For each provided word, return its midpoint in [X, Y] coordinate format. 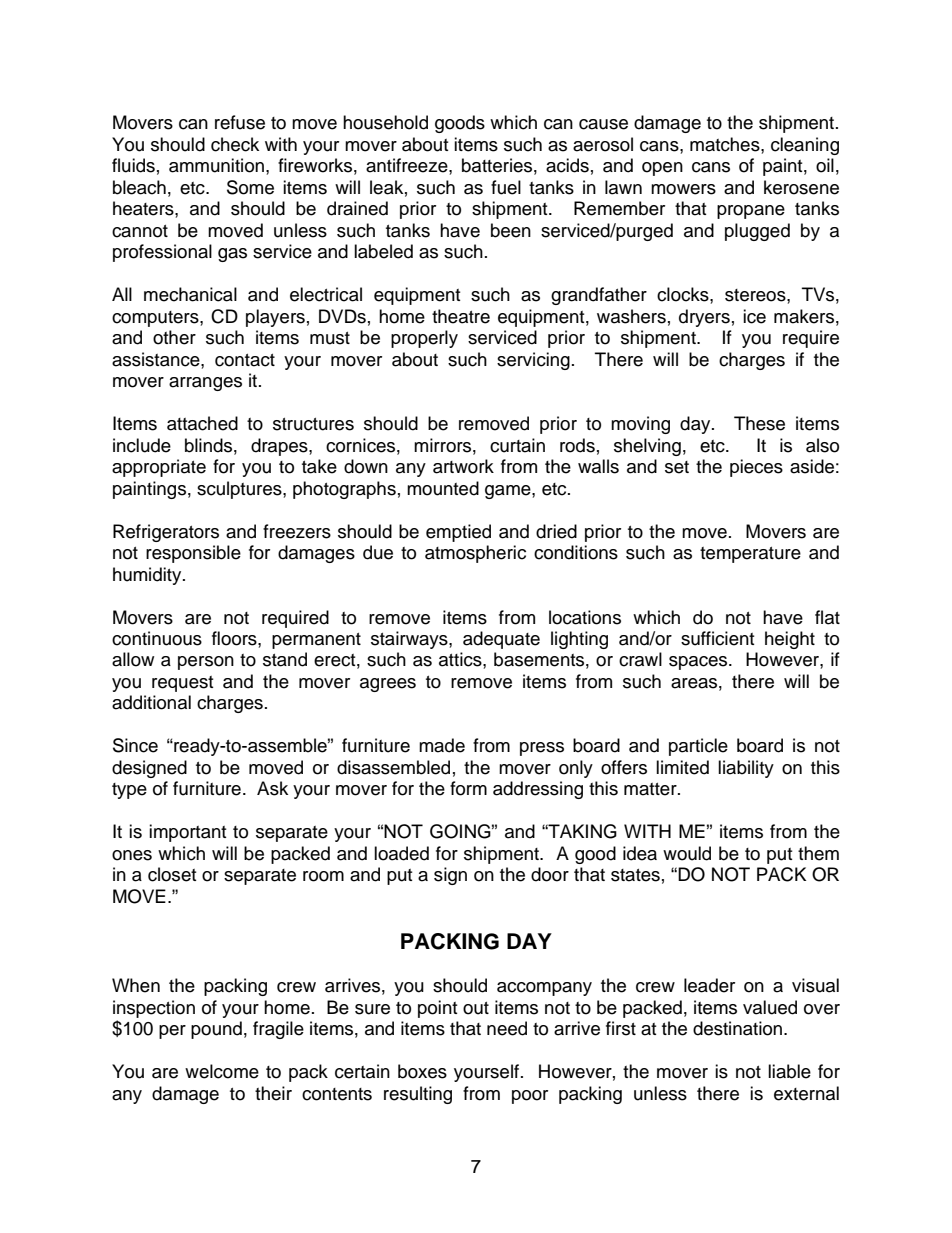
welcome [222, 1071]
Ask [272, 788]
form [468, 788]
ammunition [216, 165]
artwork [463, 466]
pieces [756, 468]
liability [746, 769]
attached [202, 423]
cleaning [805, 146]
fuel [506, 187]
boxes [422, 1071]
